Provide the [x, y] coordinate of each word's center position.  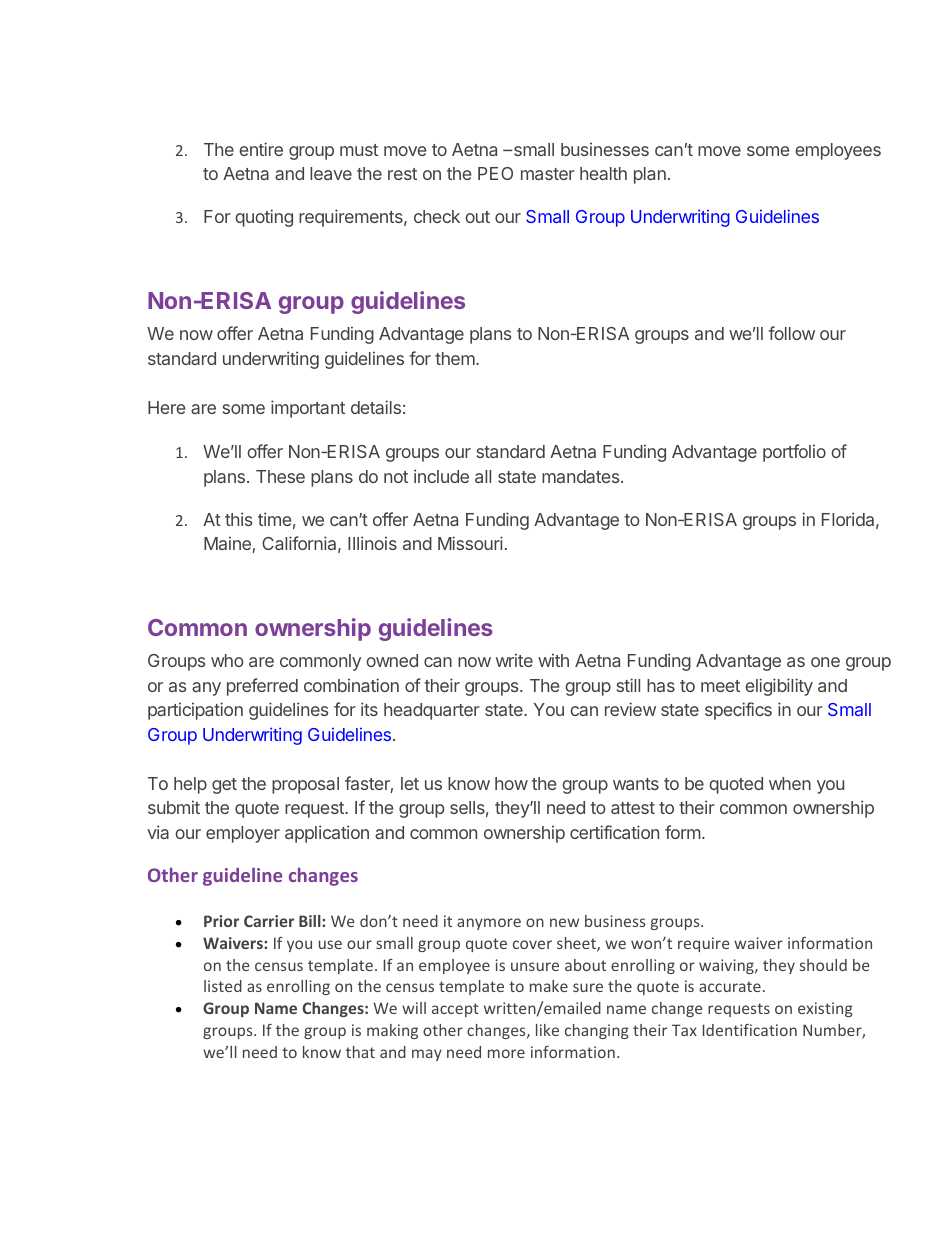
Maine [228, 544]
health [603, 173]
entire [261, 149]
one [825, 662]
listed [223, 986]
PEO [495, 173]
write [514, 660]
